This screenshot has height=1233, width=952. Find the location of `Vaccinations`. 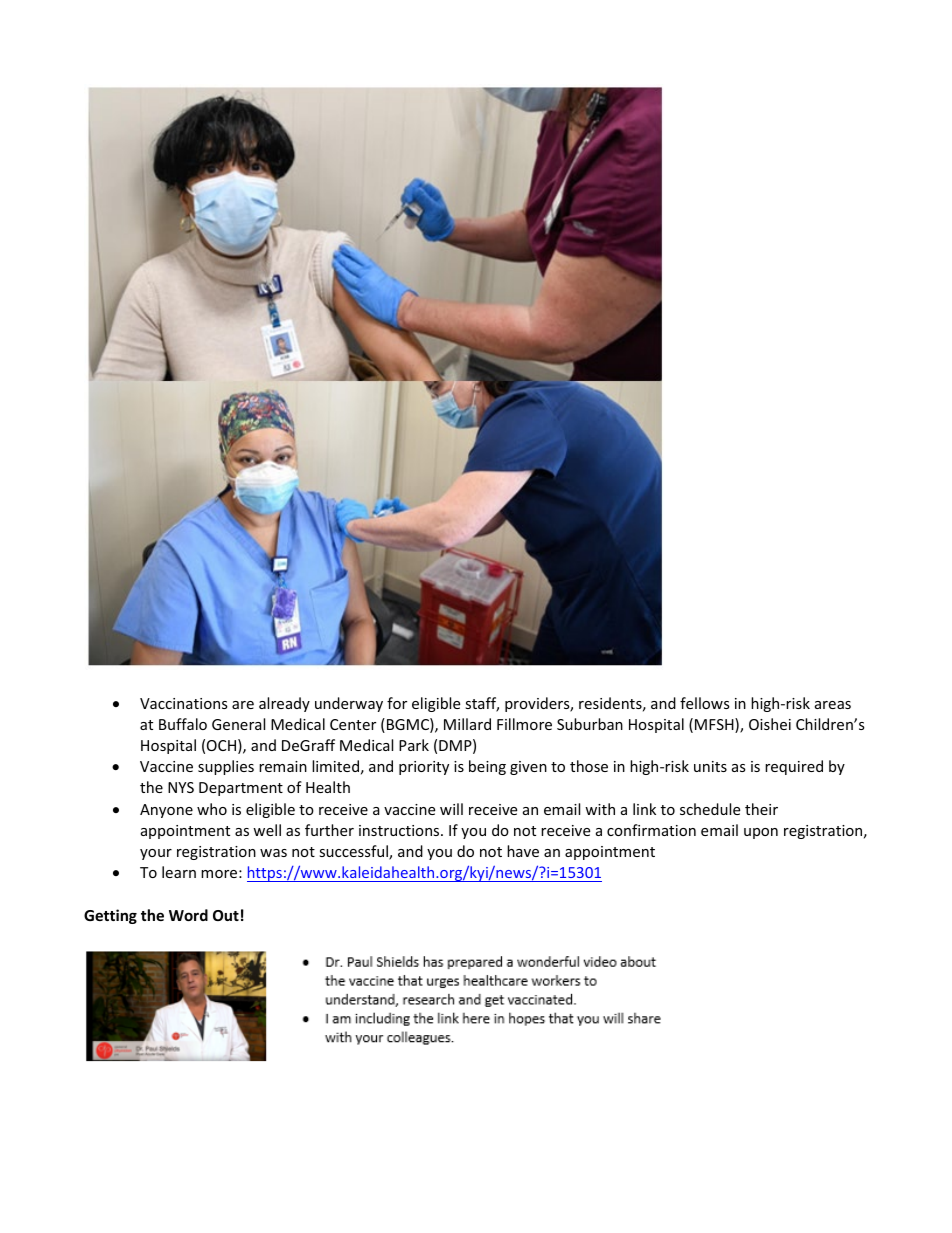

Vaccinations is located at coordinates (184, 703).
